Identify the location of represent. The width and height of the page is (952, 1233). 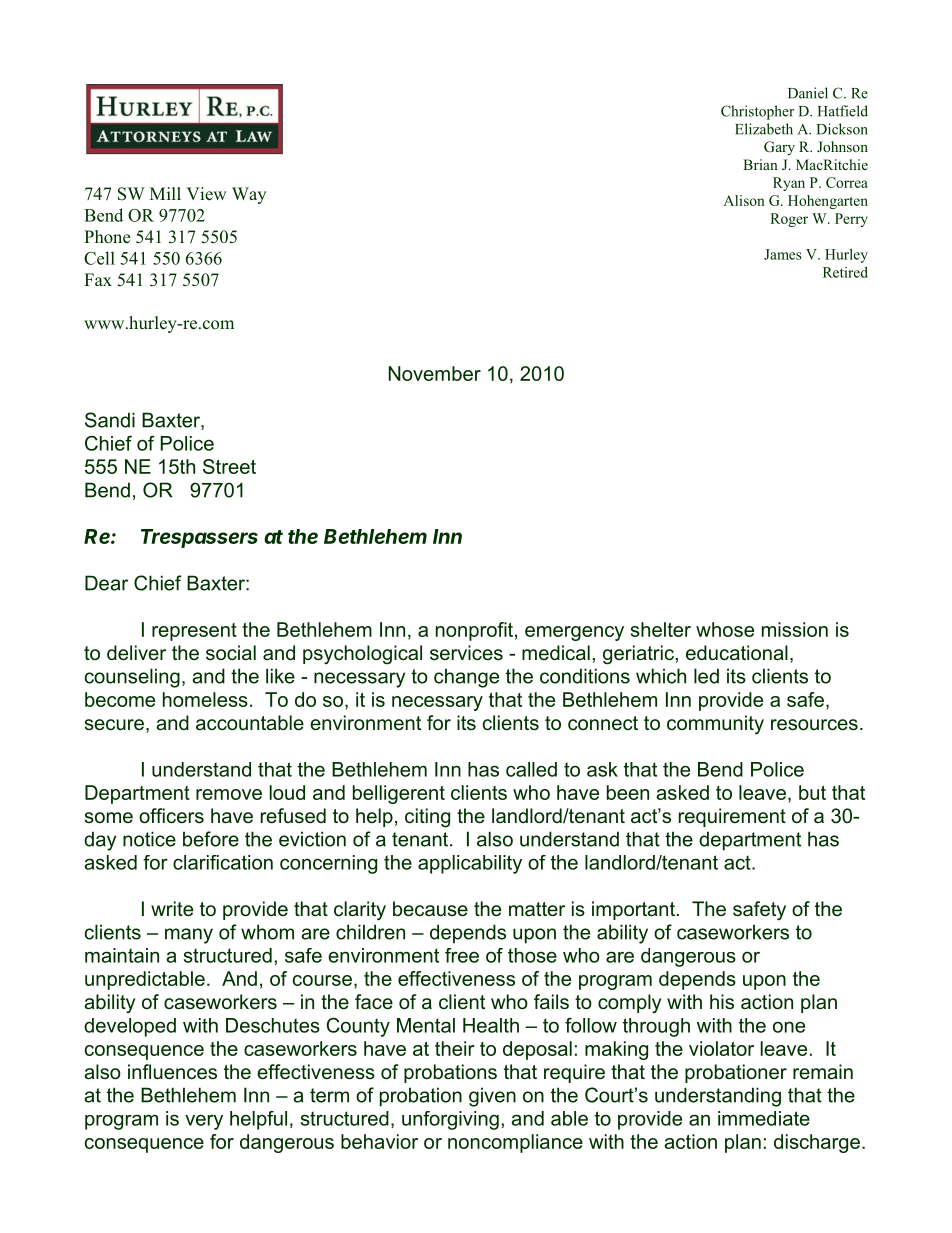
(194, 632).
